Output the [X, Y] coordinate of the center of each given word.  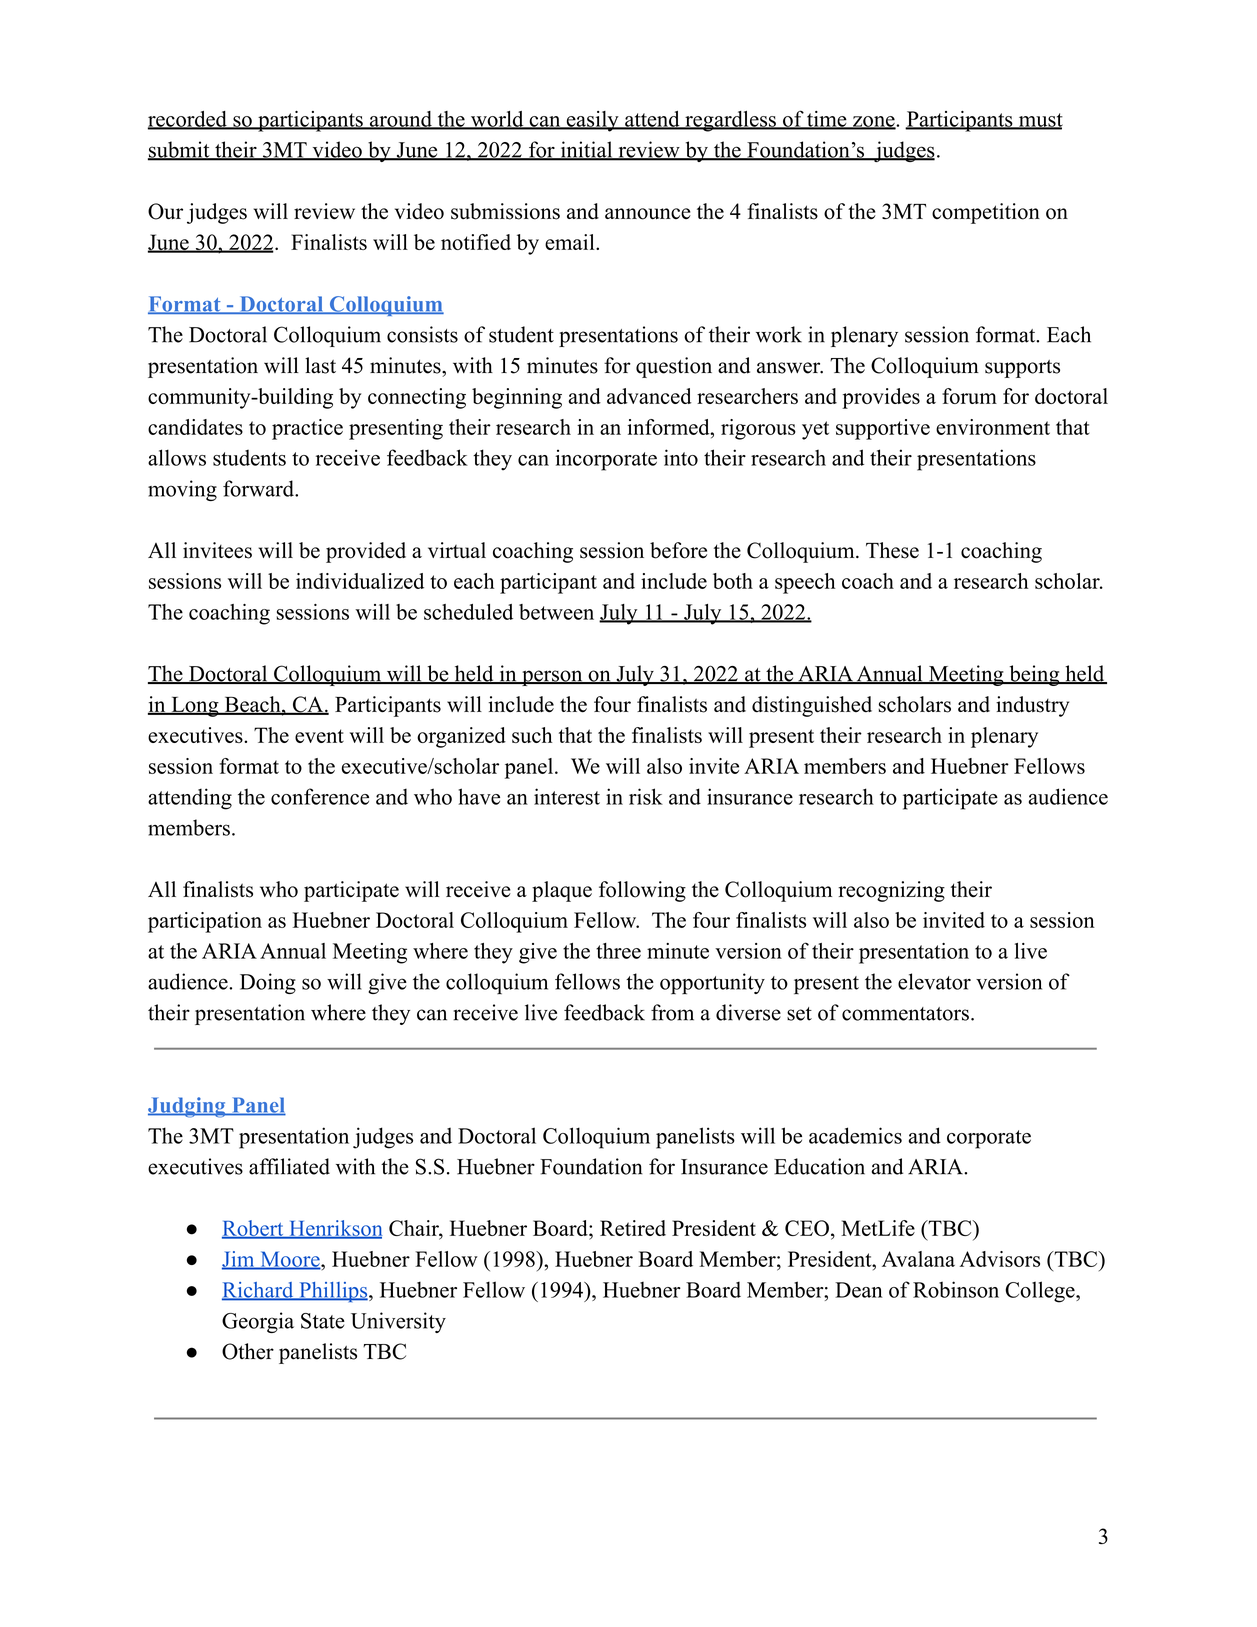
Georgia [258, 1322]
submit [180, 150]
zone [874, 122]
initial [586, 150]
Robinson [956, 1289]
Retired [633, 1228]
